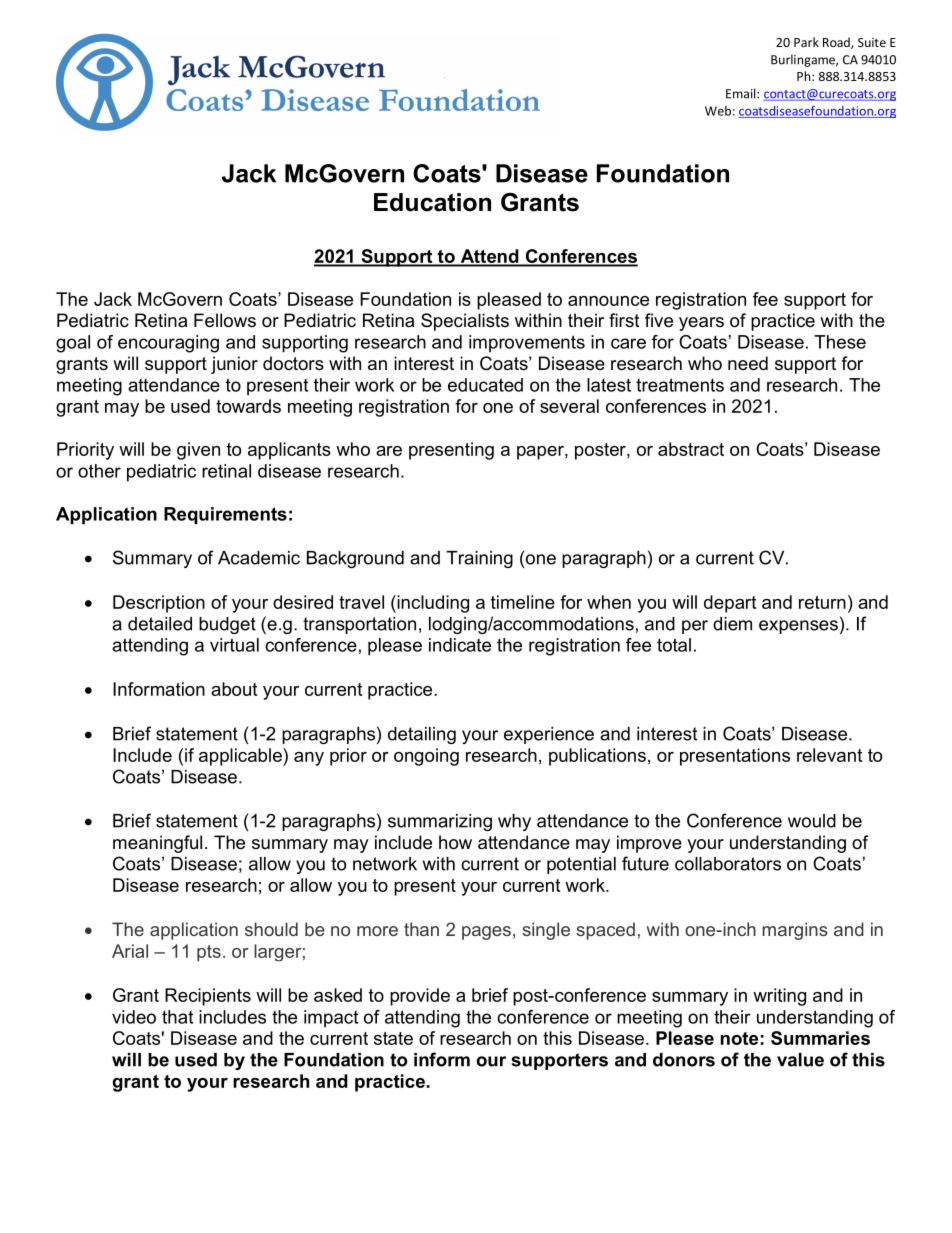 The image size is (952, 1233). I want to click on Email, so click(742, 93).
